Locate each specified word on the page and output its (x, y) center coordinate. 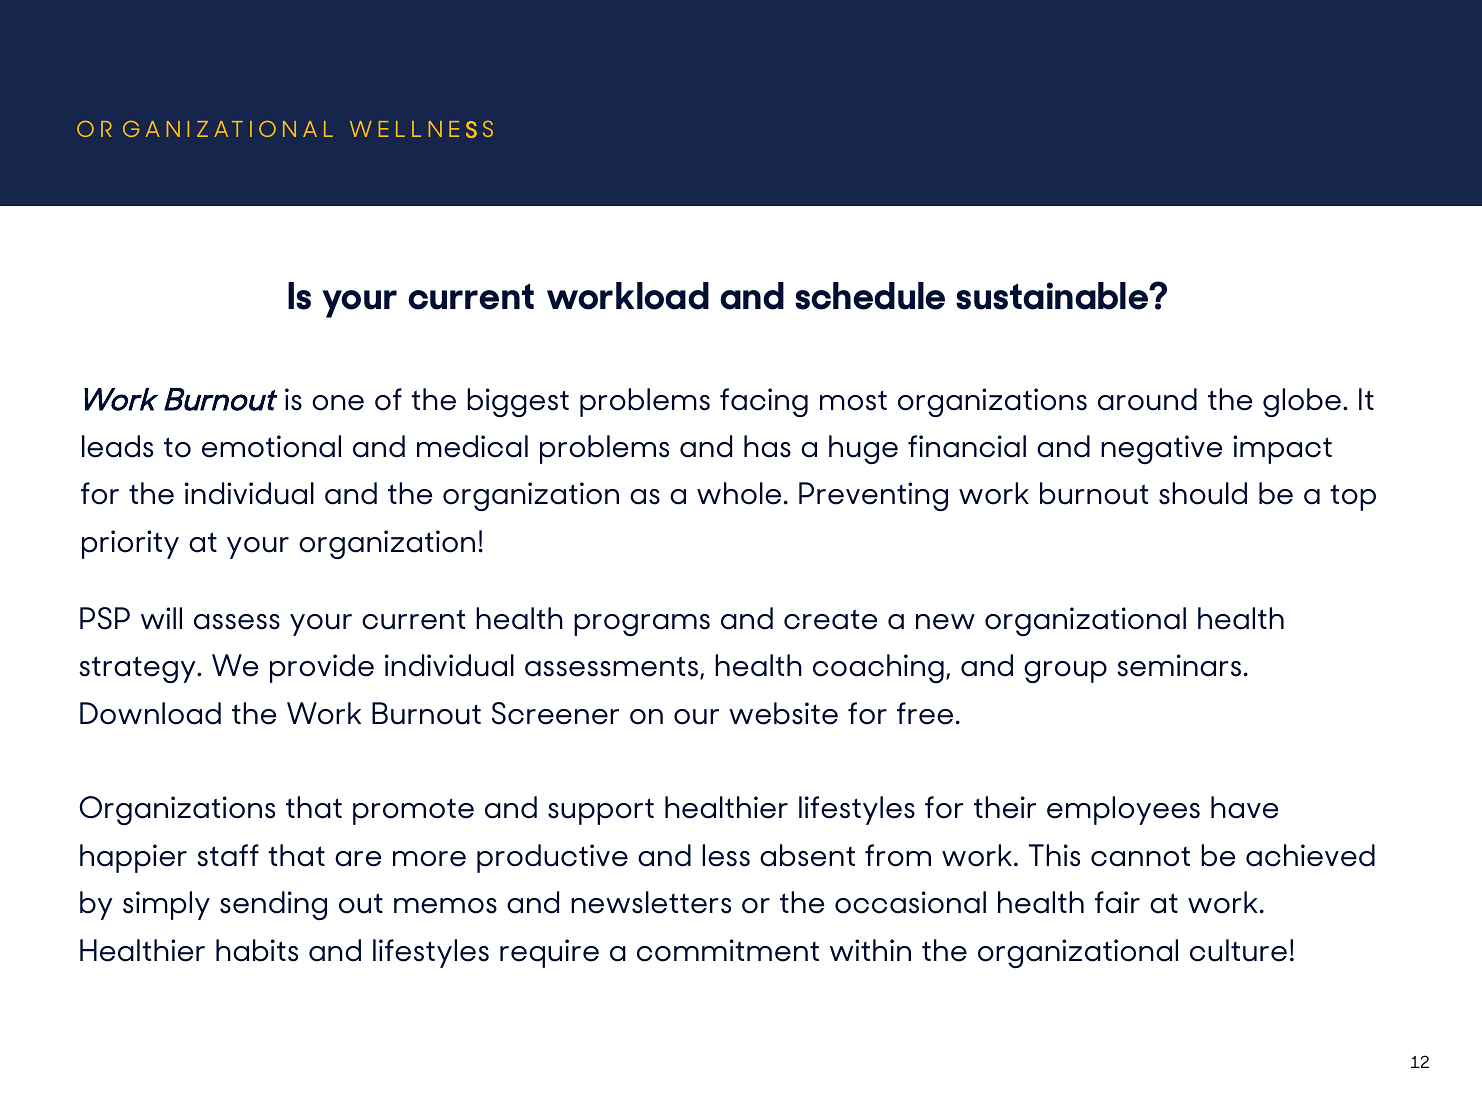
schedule (870, 296)
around (1147, 399)
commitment (728, 950)
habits (257, 950)
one (338, 403)
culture (1238, 950)
